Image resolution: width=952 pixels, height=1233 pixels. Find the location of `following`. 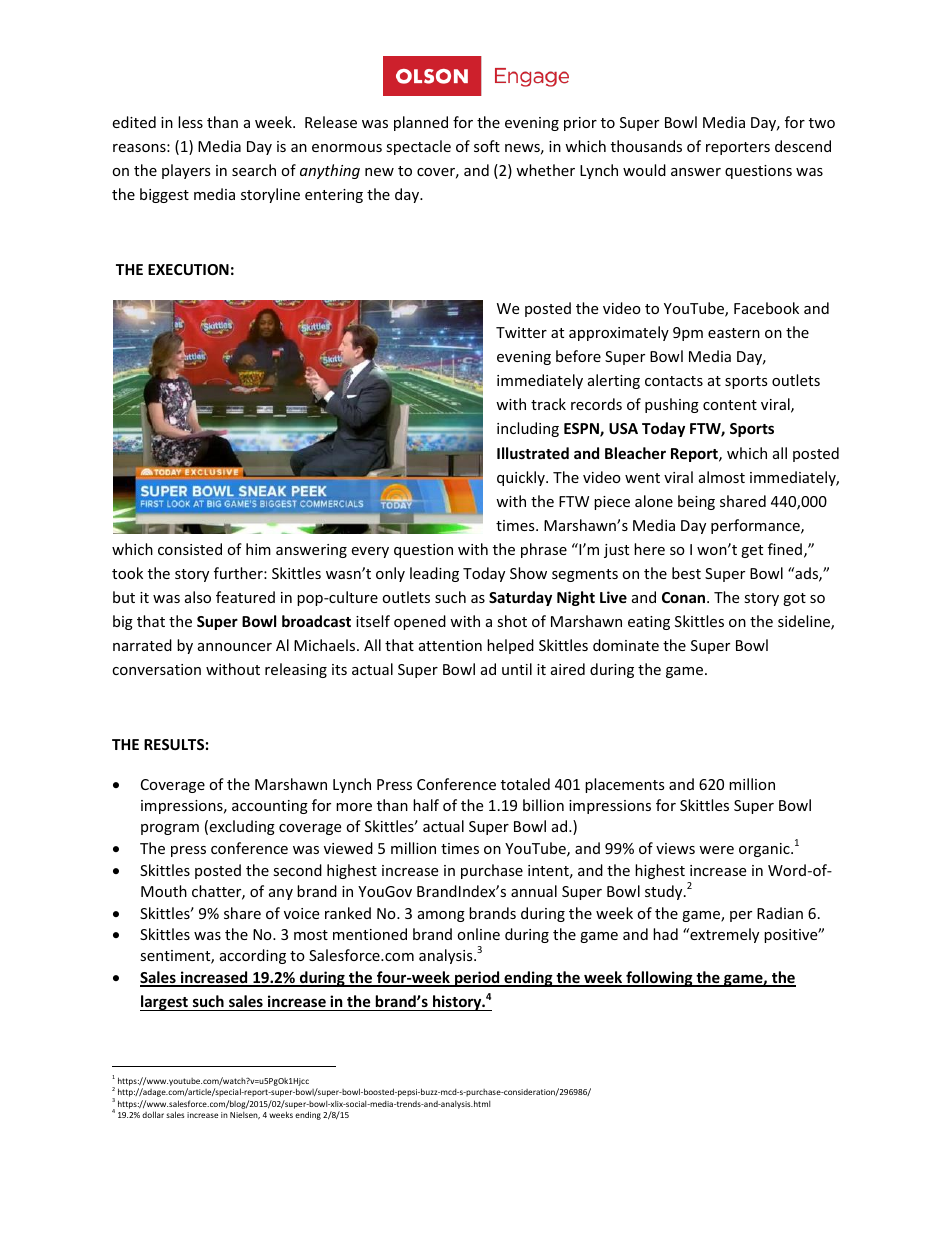

following is located at coordinates (659, 979).
